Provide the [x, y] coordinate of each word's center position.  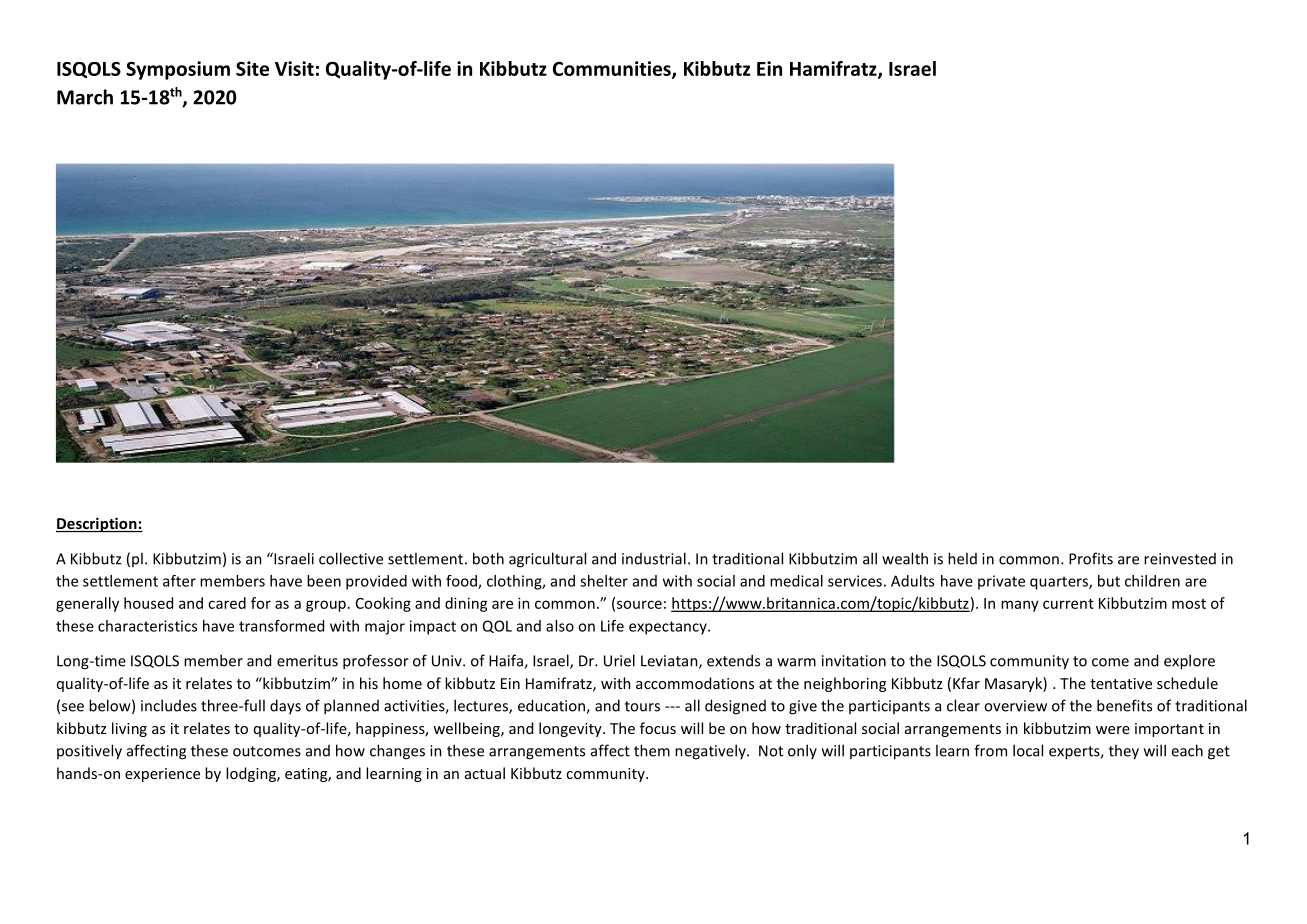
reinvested [1180, 559]
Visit [294, 68]
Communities [613, 69]
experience [162, 775]
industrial [654, 558]
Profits [1091, 558]
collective [351, 558]
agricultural [547, 560]
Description [97, 524]
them [652, 750]
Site [252, 68]
